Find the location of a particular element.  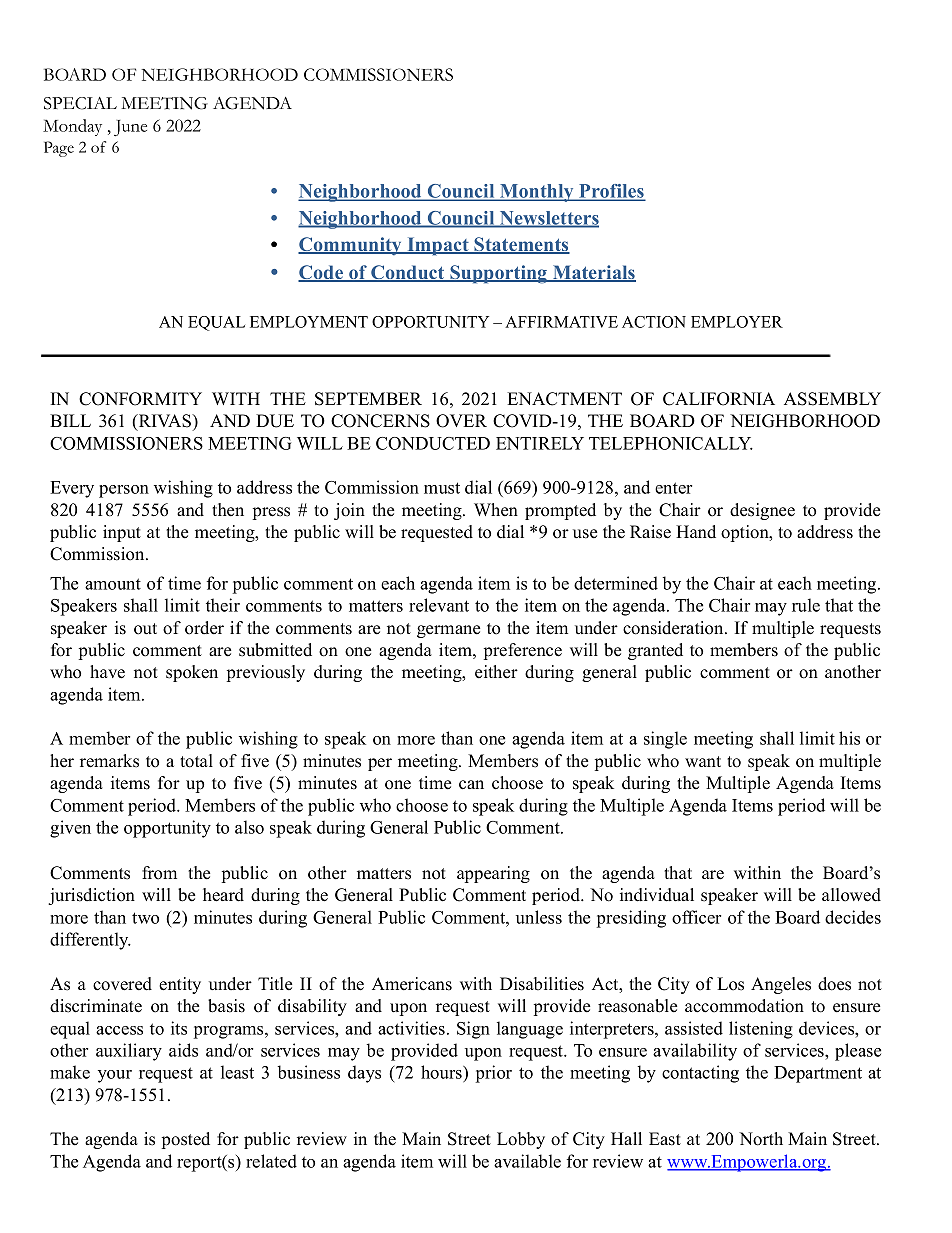

appearing is located at coordinates (493, 874).
